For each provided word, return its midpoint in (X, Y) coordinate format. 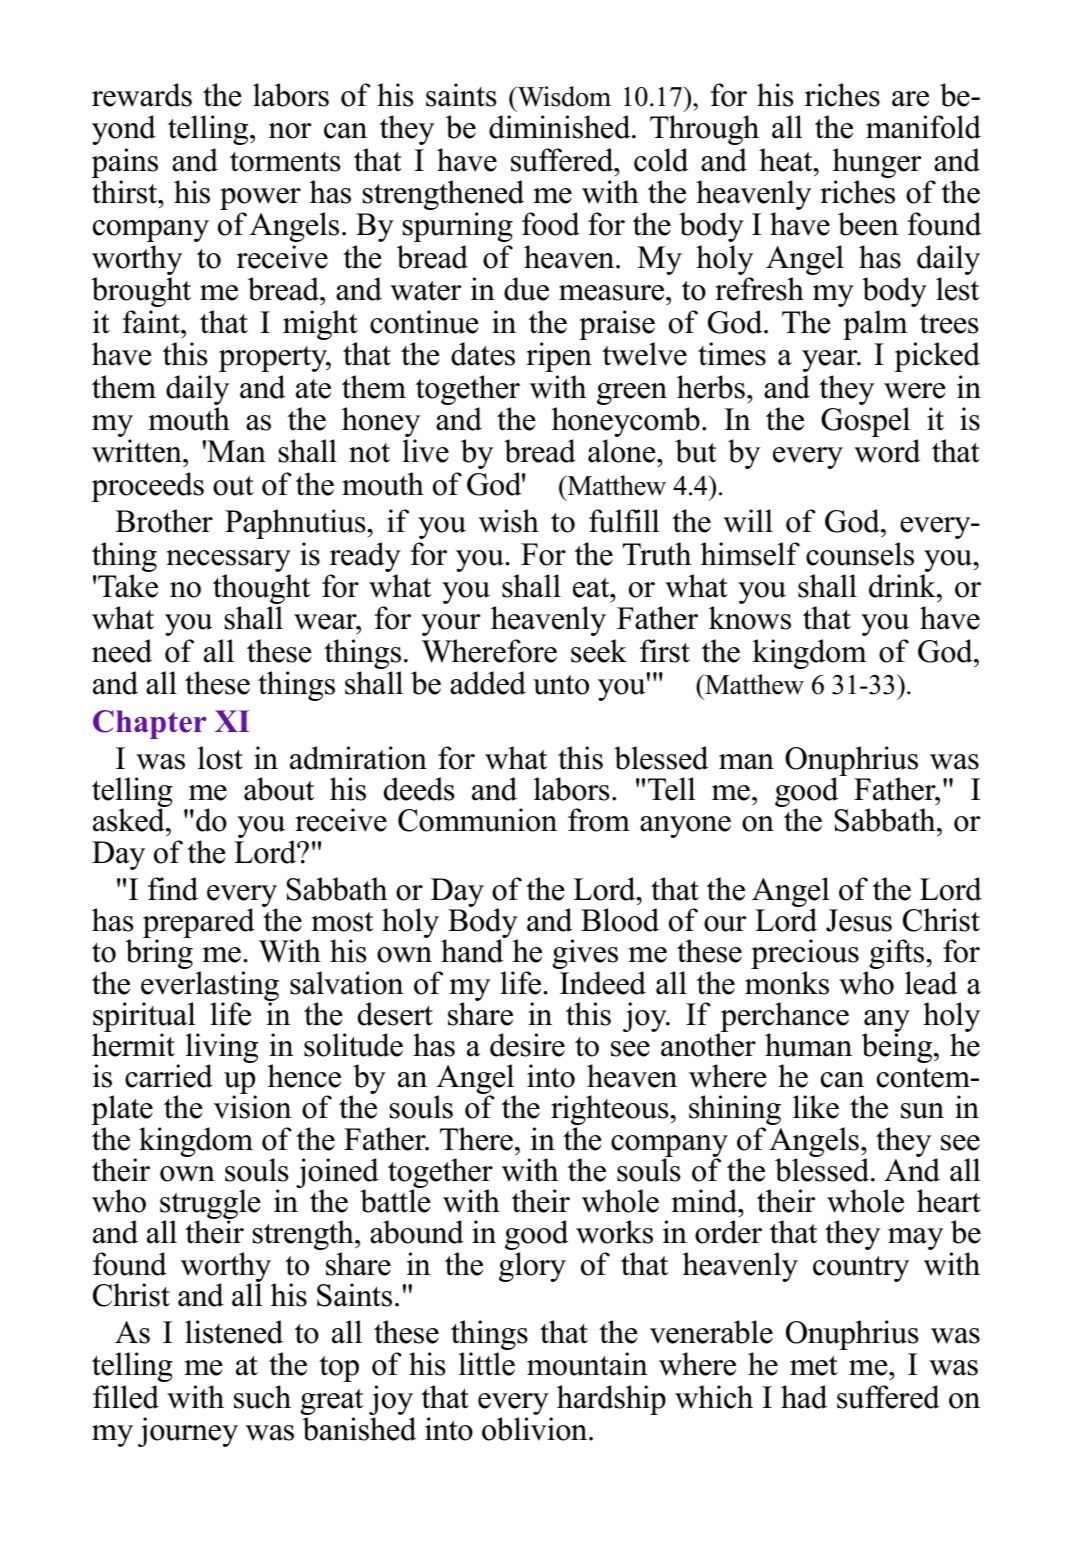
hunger (877, 164)
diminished (561, 127)
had (804, 1397)
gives (585, 955)
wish (509, 521)
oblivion (536, 1429)
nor (290, 131)
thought (261, 590)
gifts (897, 955)
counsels (860, 554)
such (262, 1397)
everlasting (210, 987)
